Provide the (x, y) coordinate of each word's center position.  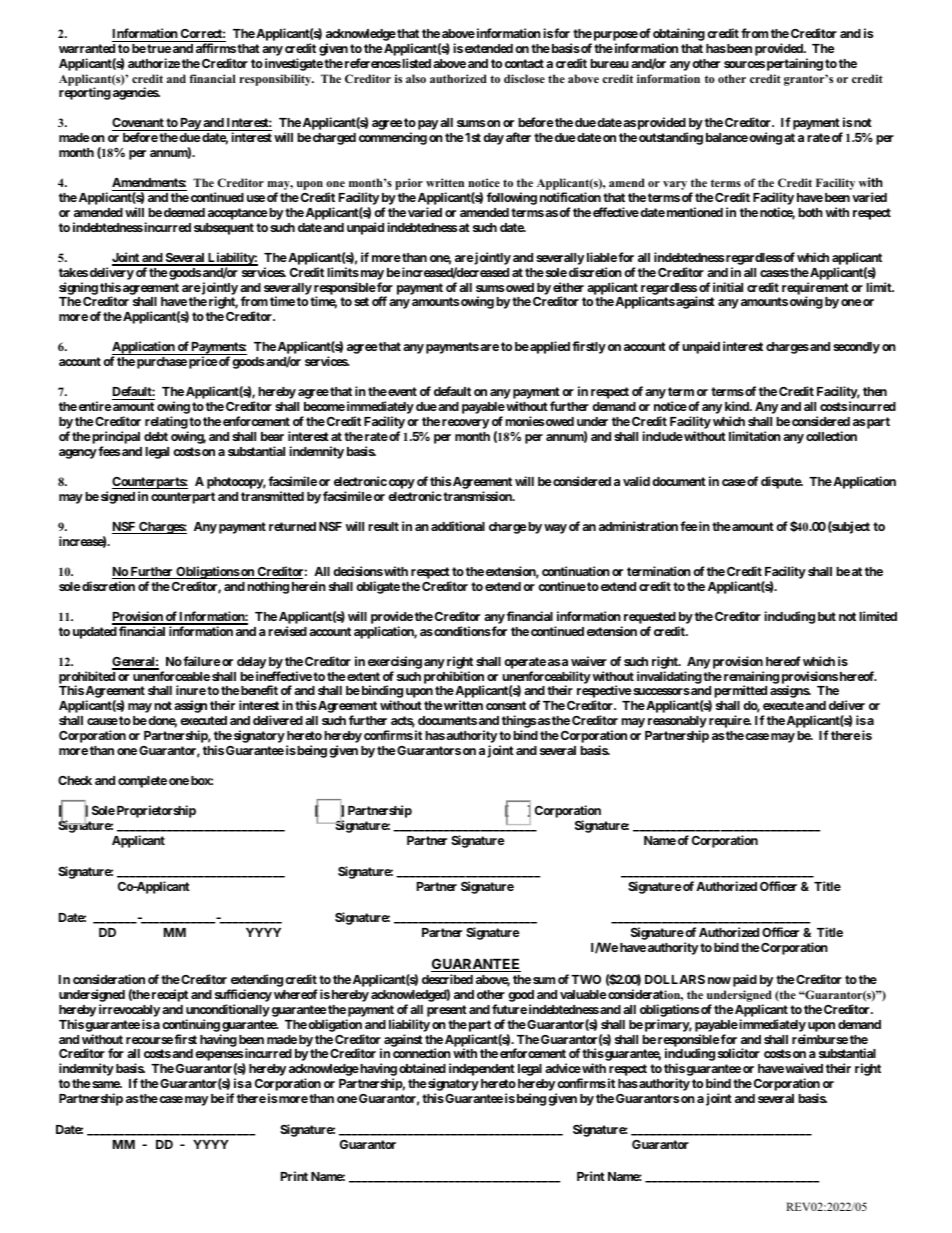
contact (524, 63)
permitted (740, 691)
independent (482, 1069)
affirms (216, 48)
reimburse (820, 1039)
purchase (162, 363)
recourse (149, 1040)
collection (831, 436)
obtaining (679, 36)
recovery (465, 424)
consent (506, 705)
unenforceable (171, 676)
